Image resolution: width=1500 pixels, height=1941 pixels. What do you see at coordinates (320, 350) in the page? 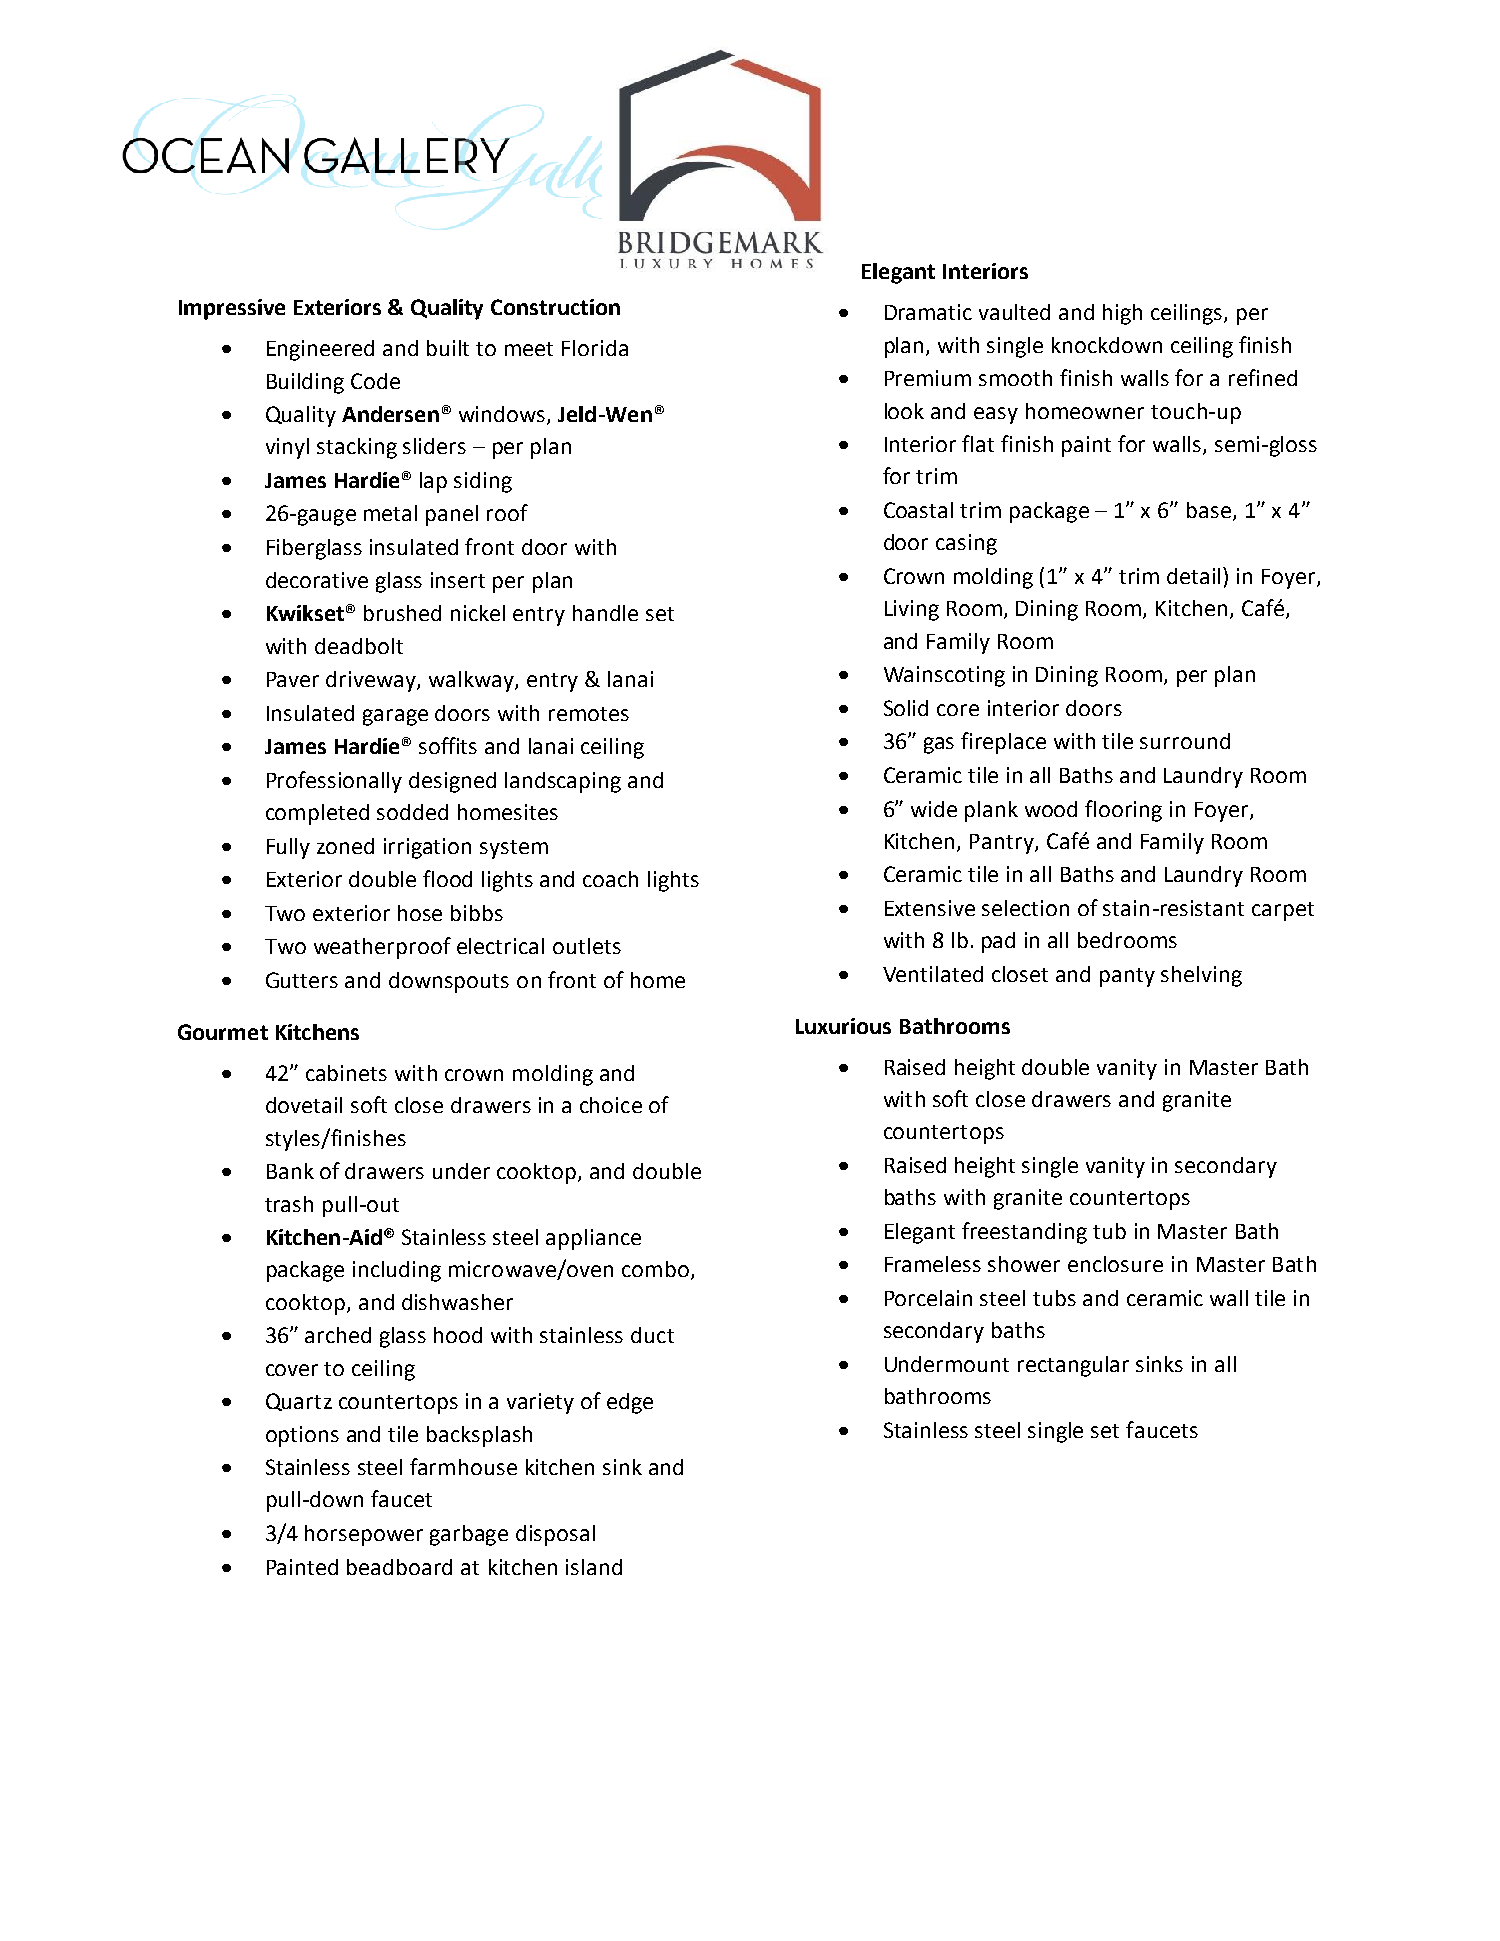
I see `Engineered` at bounding box center [320, 350].
